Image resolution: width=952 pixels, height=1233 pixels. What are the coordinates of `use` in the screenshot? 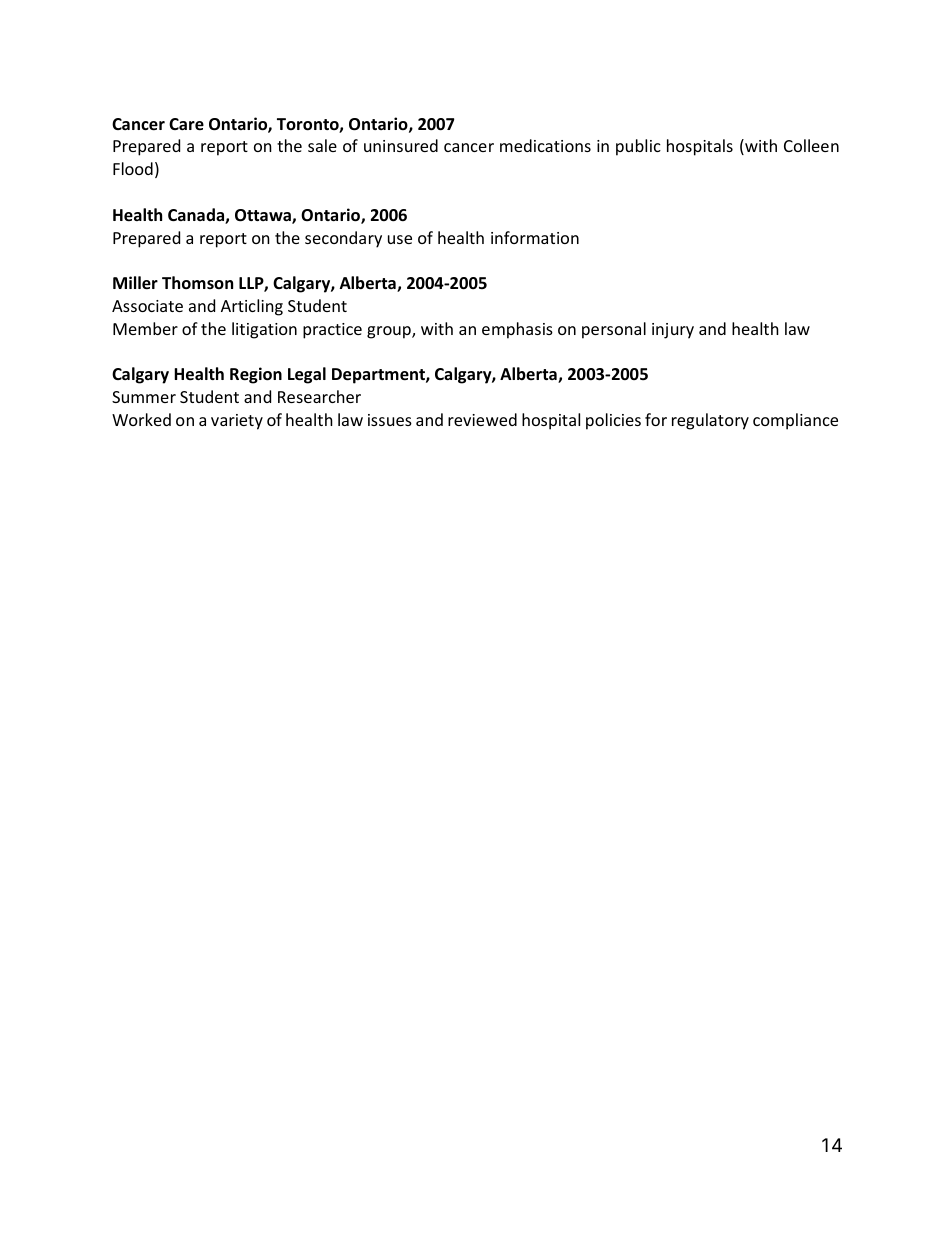 It's located at (400, 239).
